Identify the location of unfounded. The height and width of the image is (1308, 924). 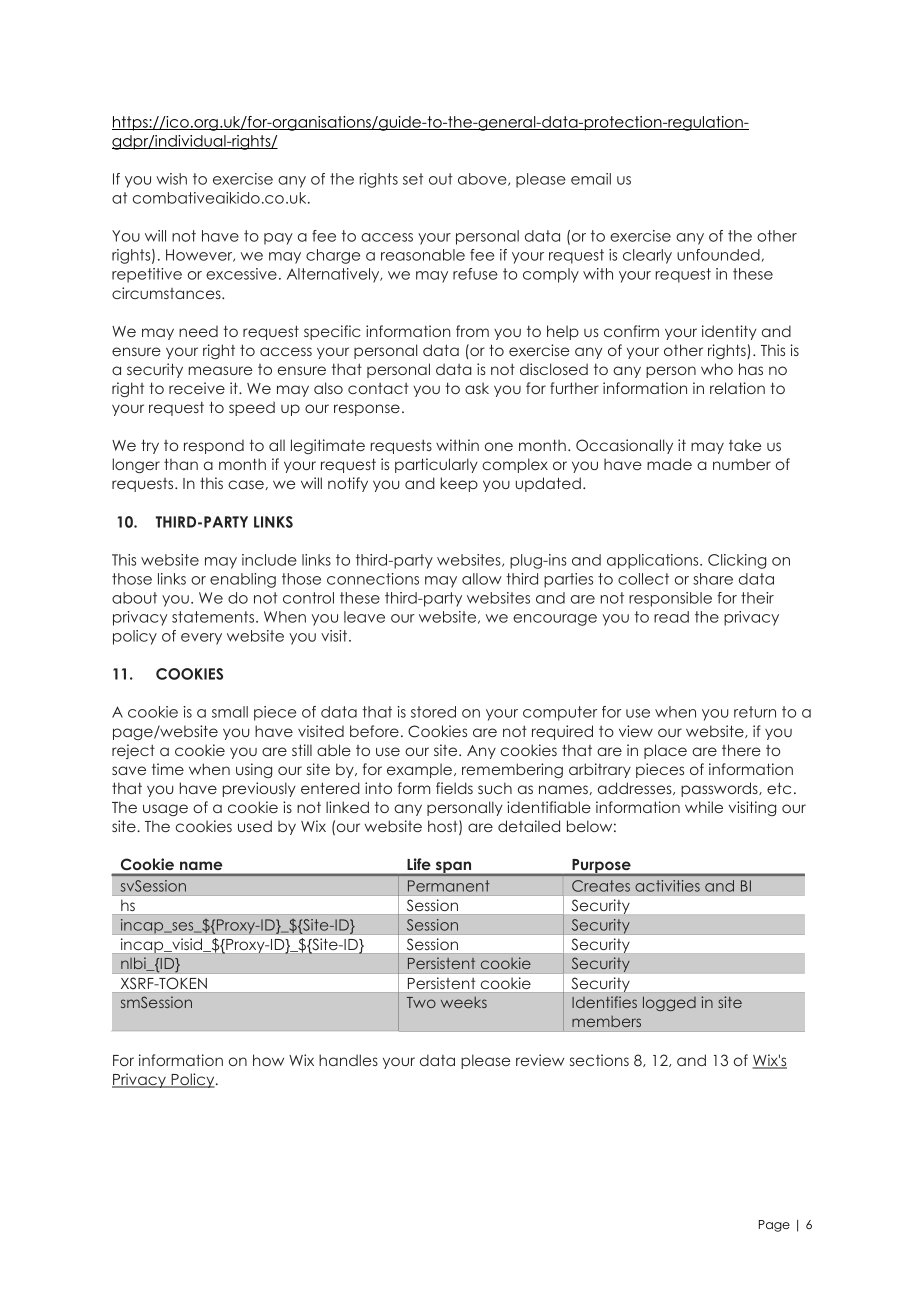
(718, 255).
